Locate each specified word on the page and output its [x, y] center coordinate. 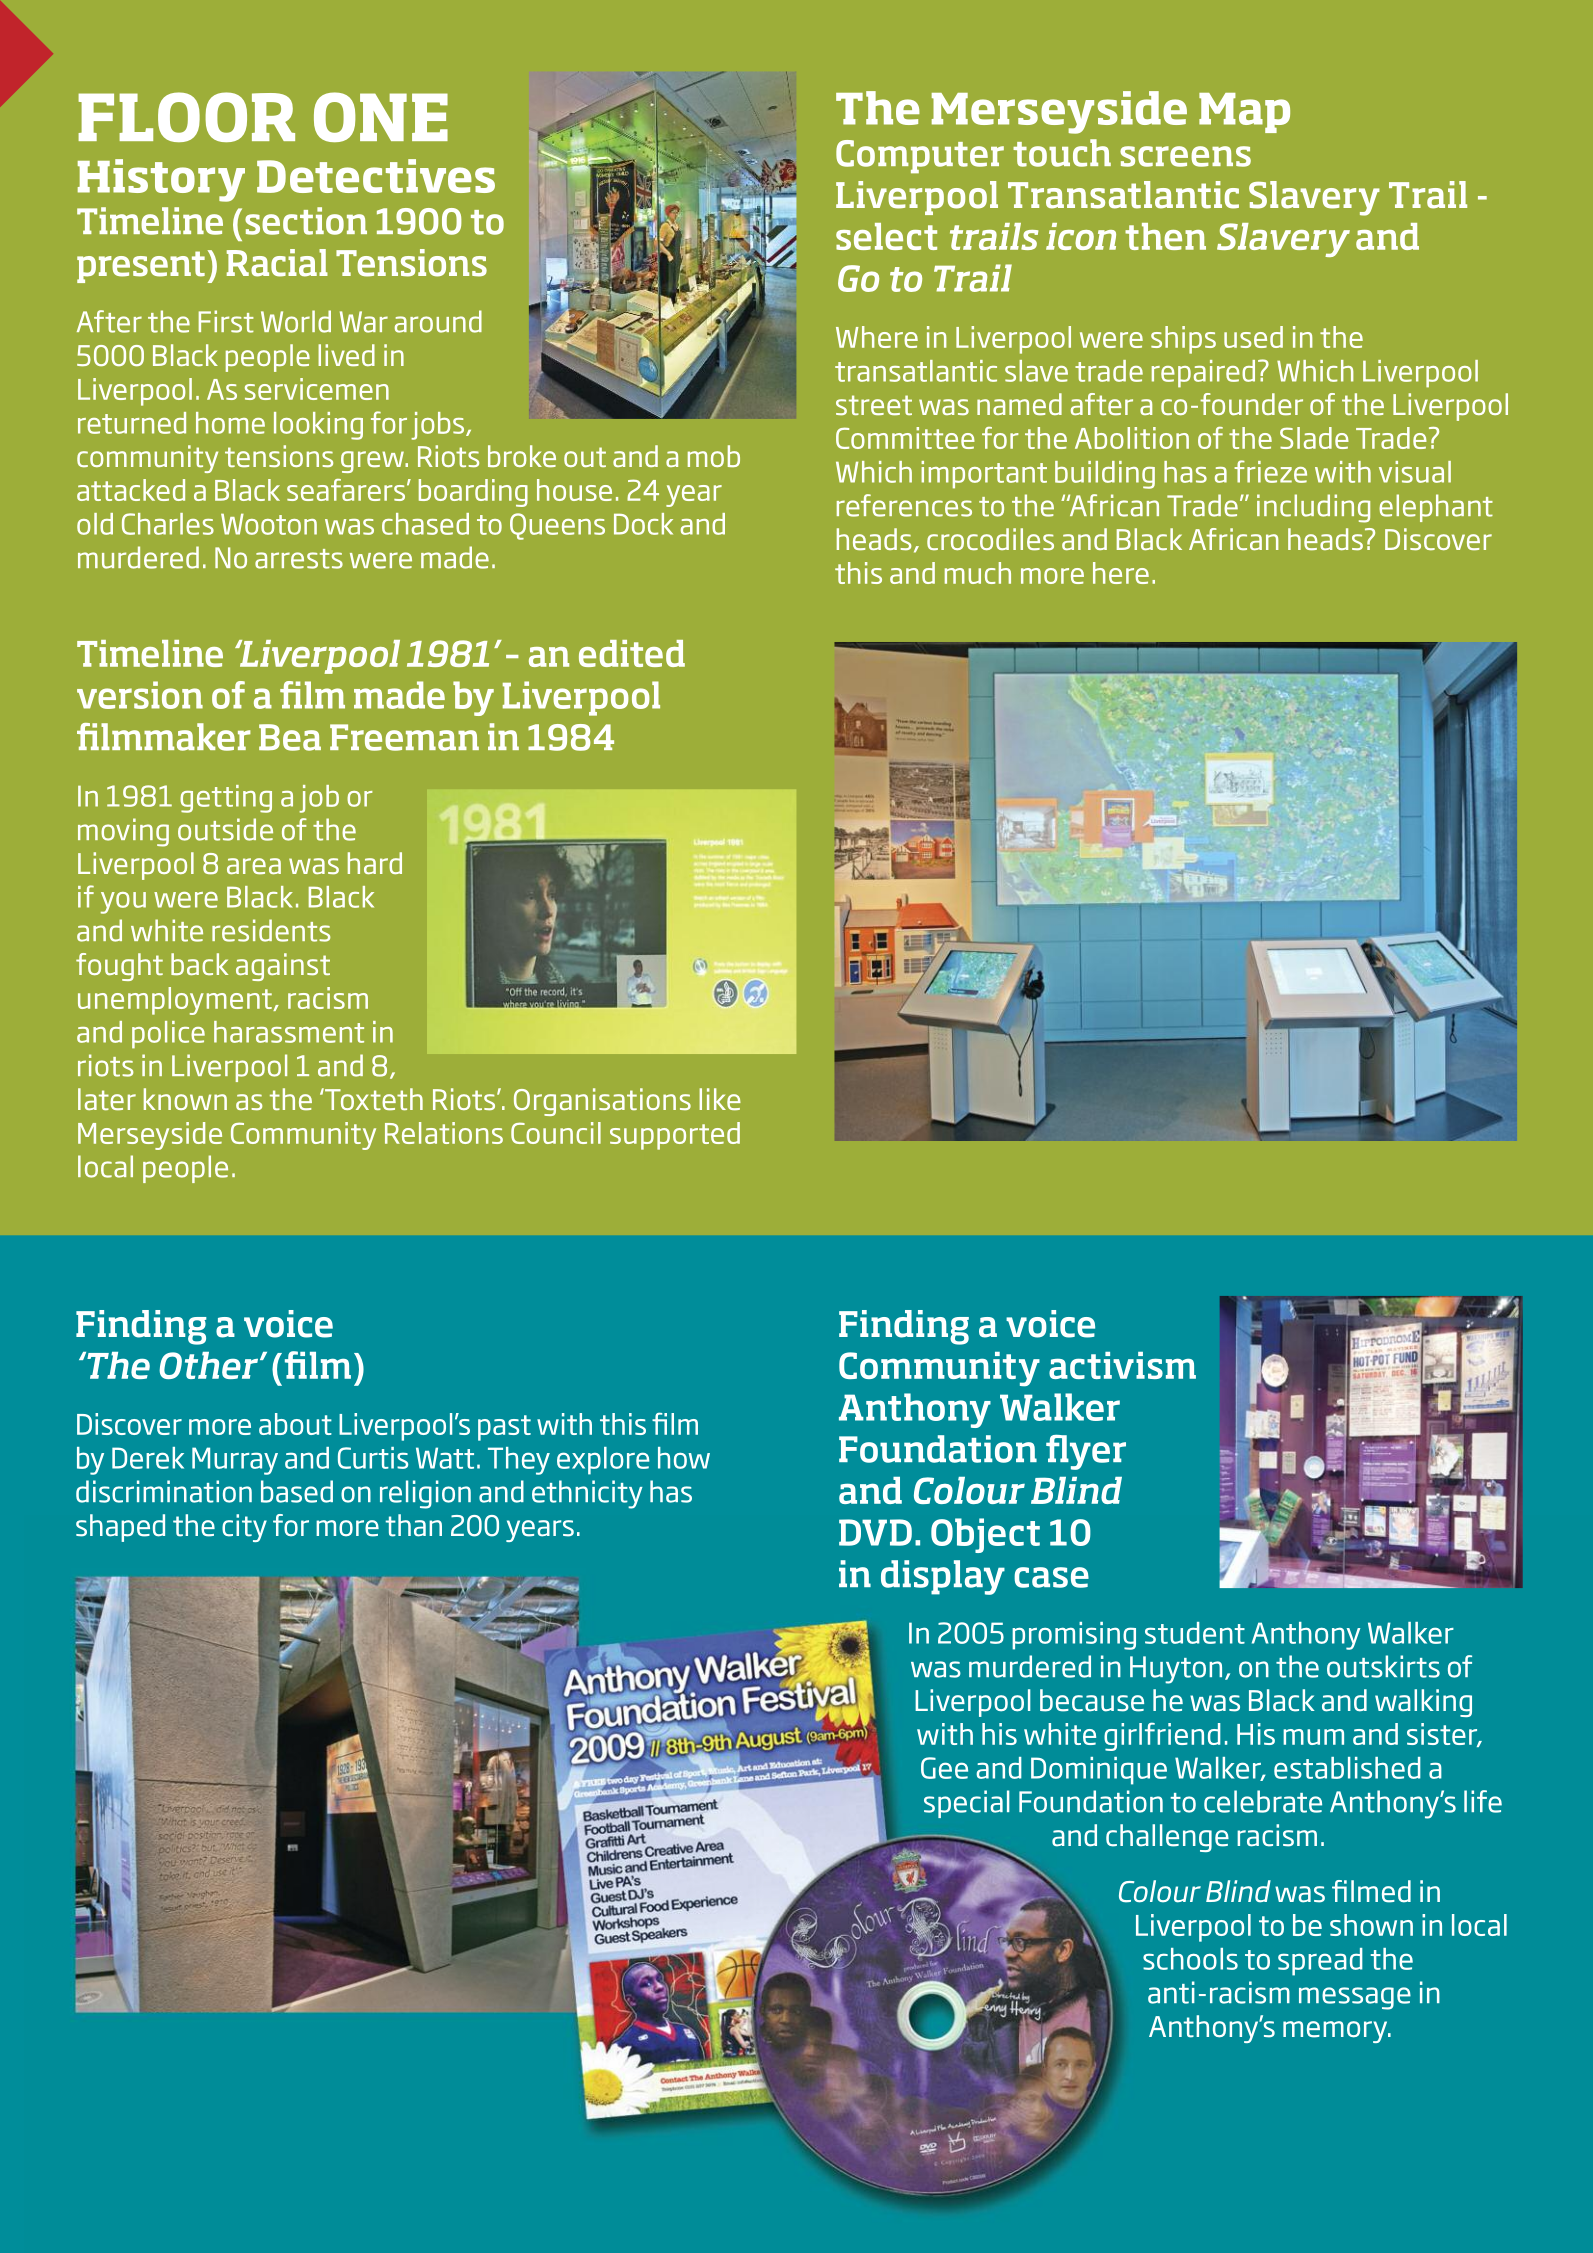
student [1195, 1633]
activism [1122, 1365]
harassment [289, 1032]
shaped [120, 1528]
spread [1320, 1962]
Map [1244, 113]
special [967, 1804]
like [720, 1099]
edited [632, 653]
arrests [299, 559]
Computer [920, 157]
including [1313, 508]
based [297, 1491]
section [306, 221]
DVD [875, 1532]
